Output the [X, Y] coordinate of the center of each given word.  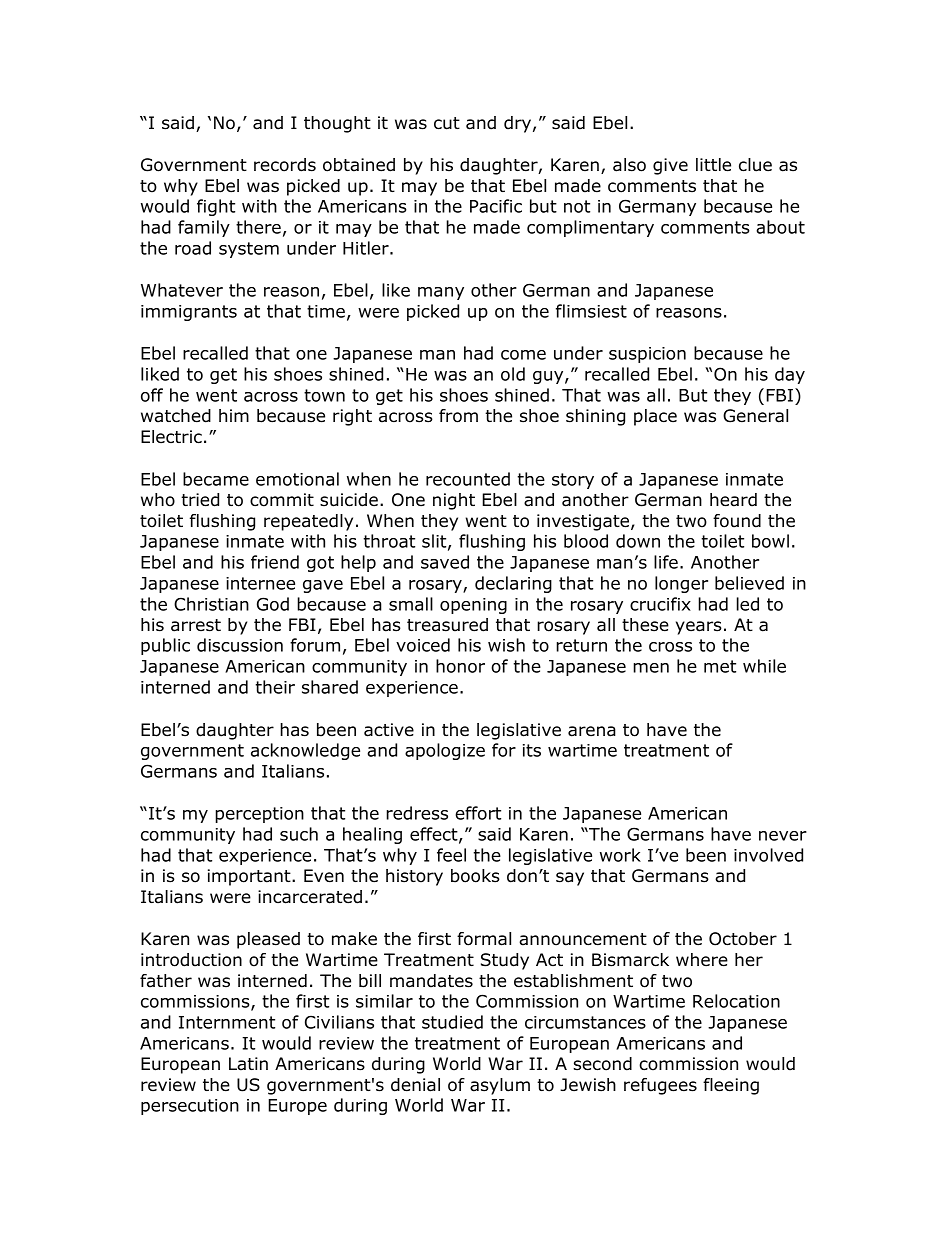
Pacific [496, 206]
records [285, 165]
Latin [248, 1064]
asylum [500, 1086]
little [713, 165]
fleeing [731, 1086]
